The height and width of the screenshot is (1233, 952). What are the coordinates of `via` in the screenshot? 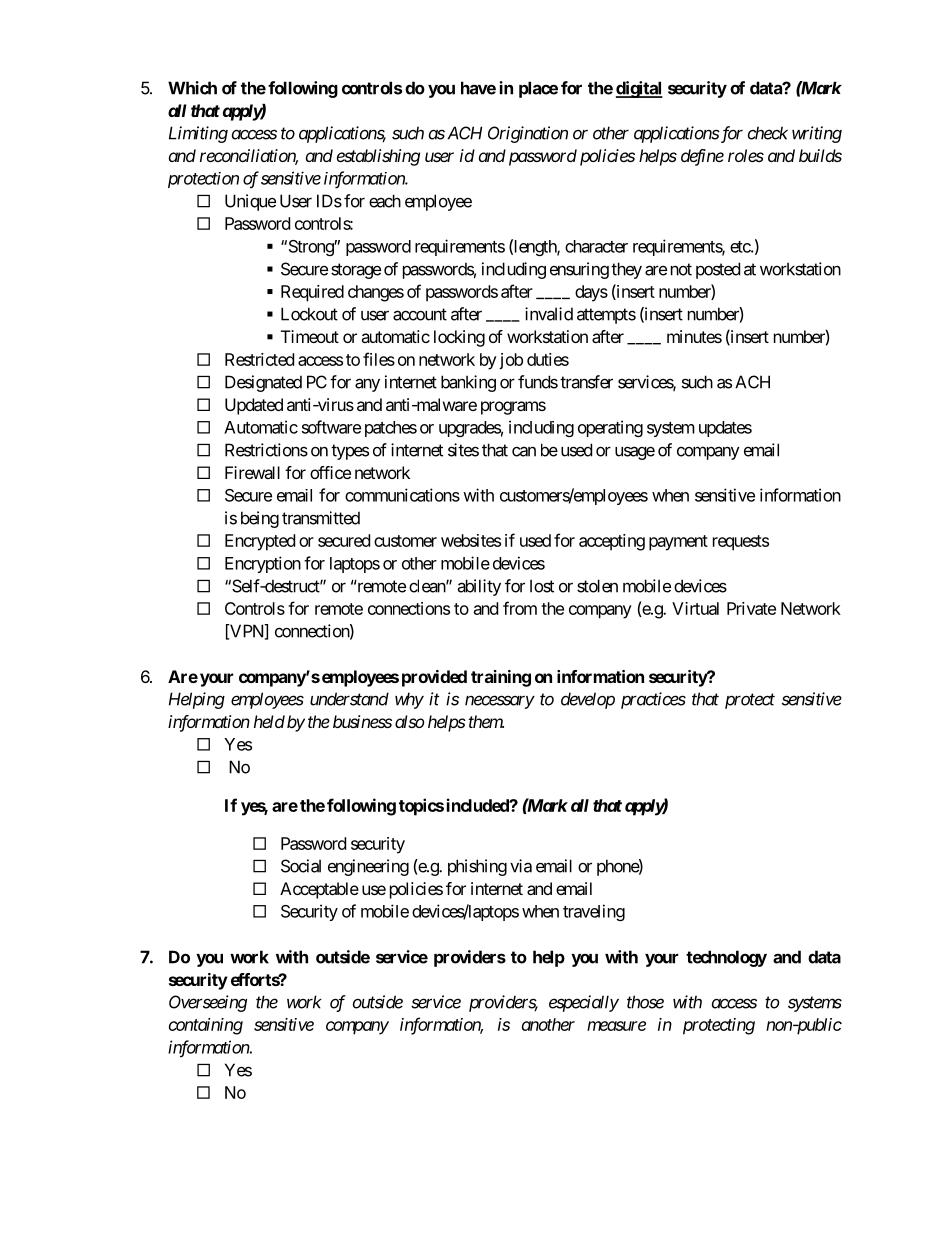 It's located at (521, 866).
